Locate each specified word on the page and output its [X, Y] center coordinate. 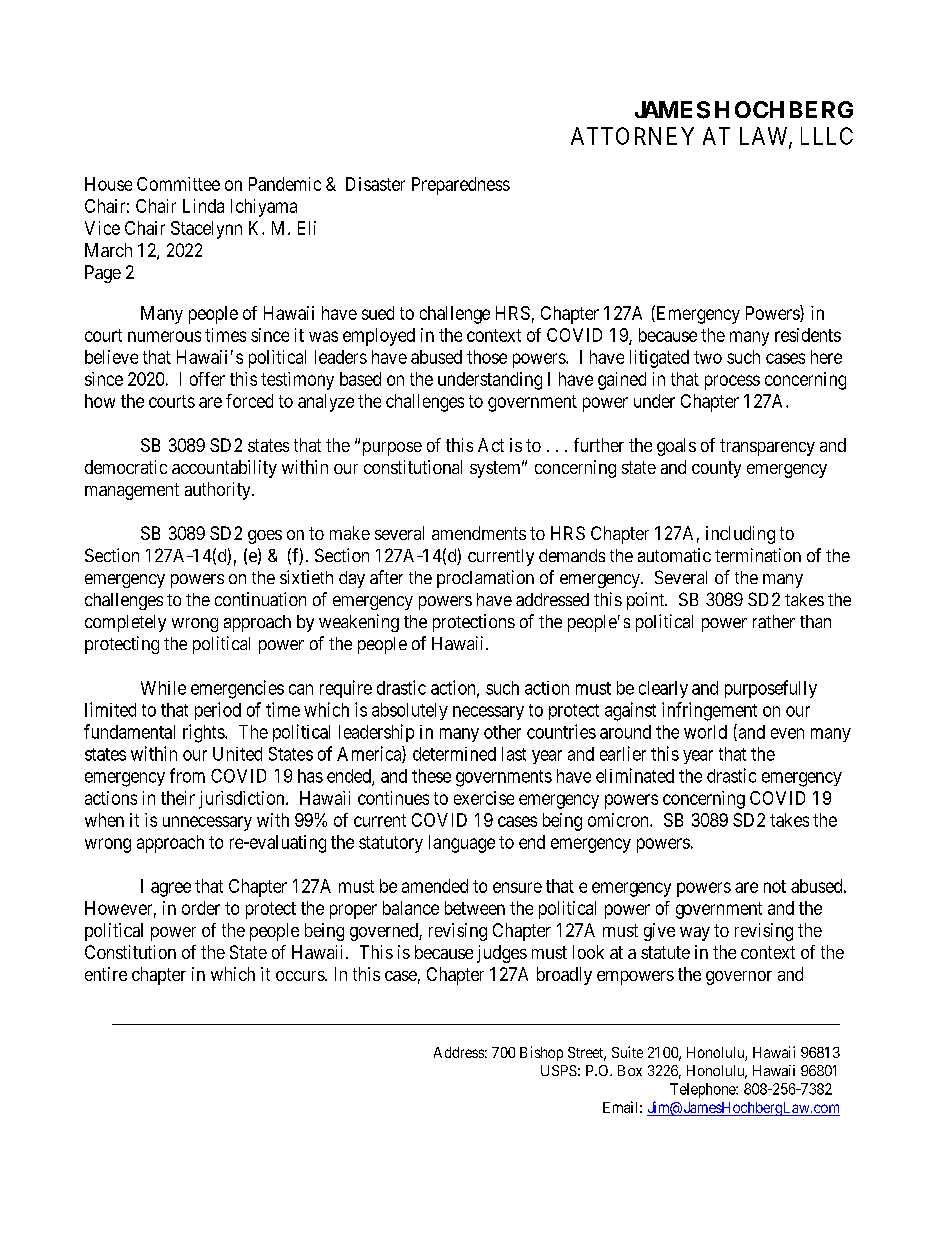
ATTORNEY [632, 136]
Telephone [703, 1090]
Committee [178, 184]
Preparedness [461, 186]
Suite [627, 1052]
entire [106, 974]
